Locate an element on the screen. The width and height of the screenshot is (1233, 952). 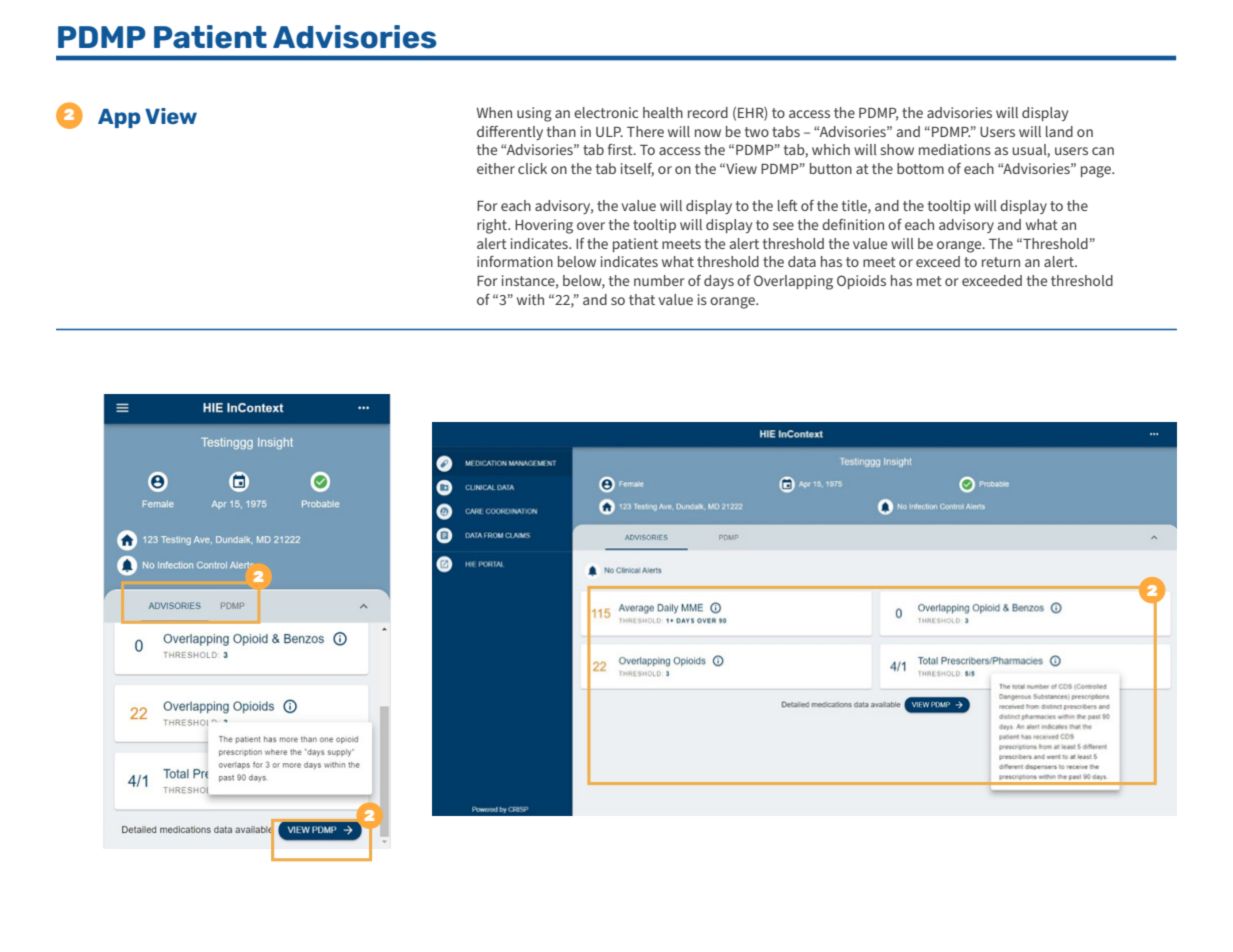
left is located at coordinates (788, 205).
